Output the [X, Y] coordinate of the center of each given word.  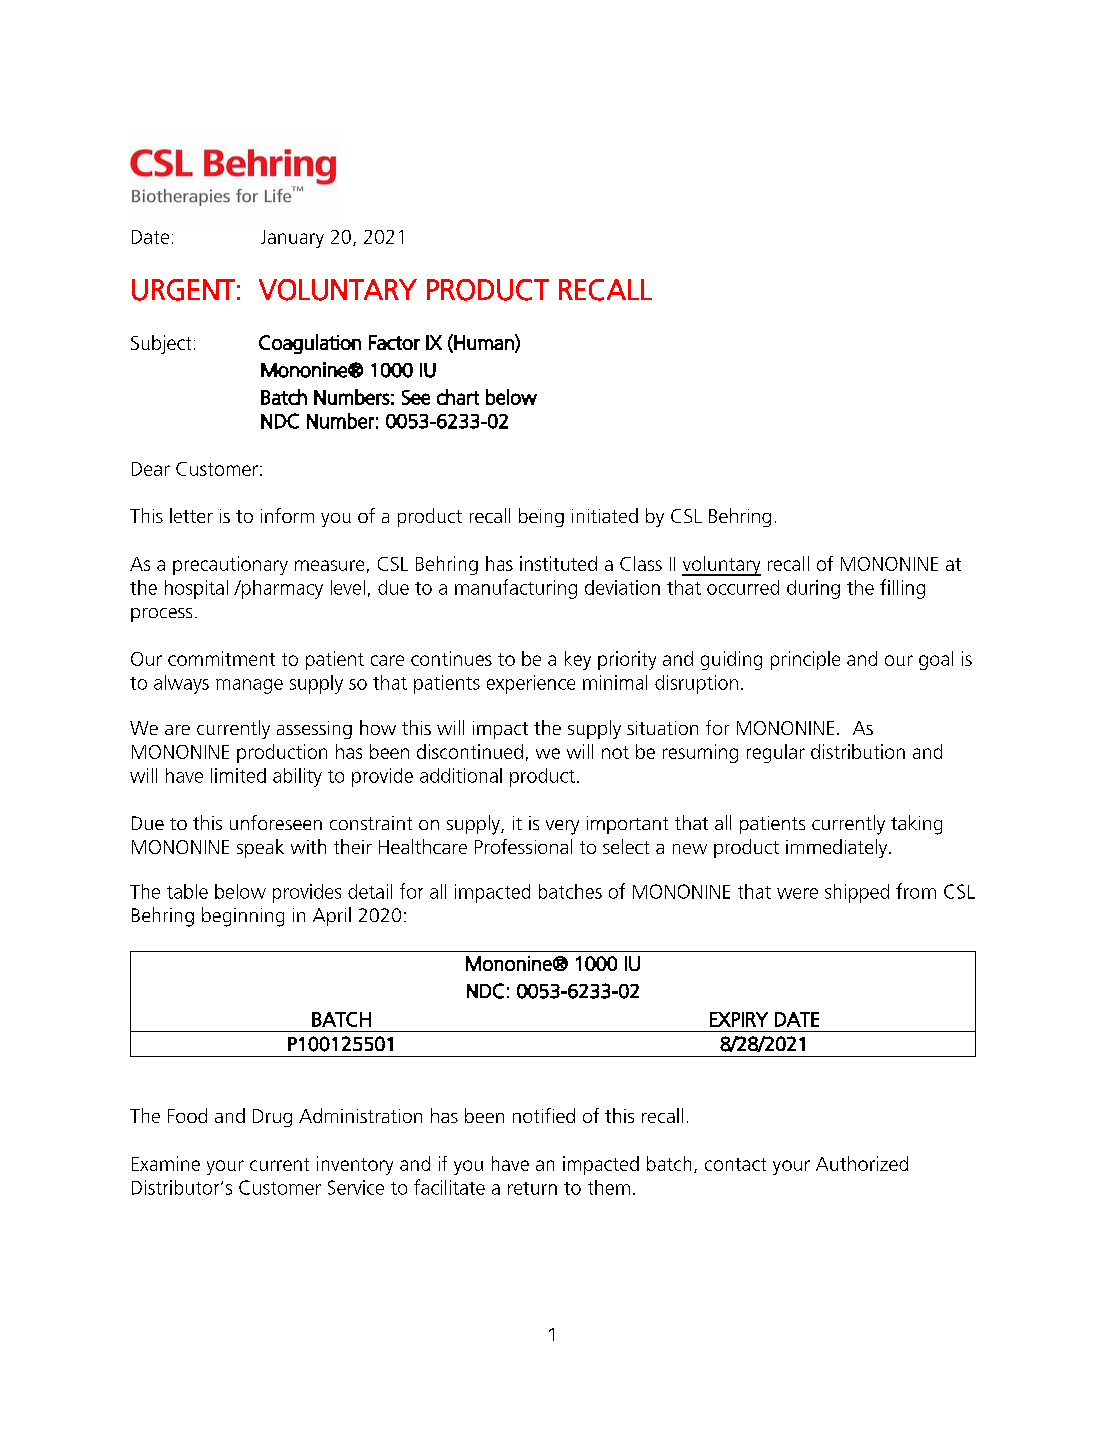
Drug [272, 1118]
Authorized [862, 1163]
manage [249, 686]
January [292, 239]
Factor [394, 342]
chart [458, 397]
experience [531, 684]
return [532, 1188]
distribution [858, 751]
